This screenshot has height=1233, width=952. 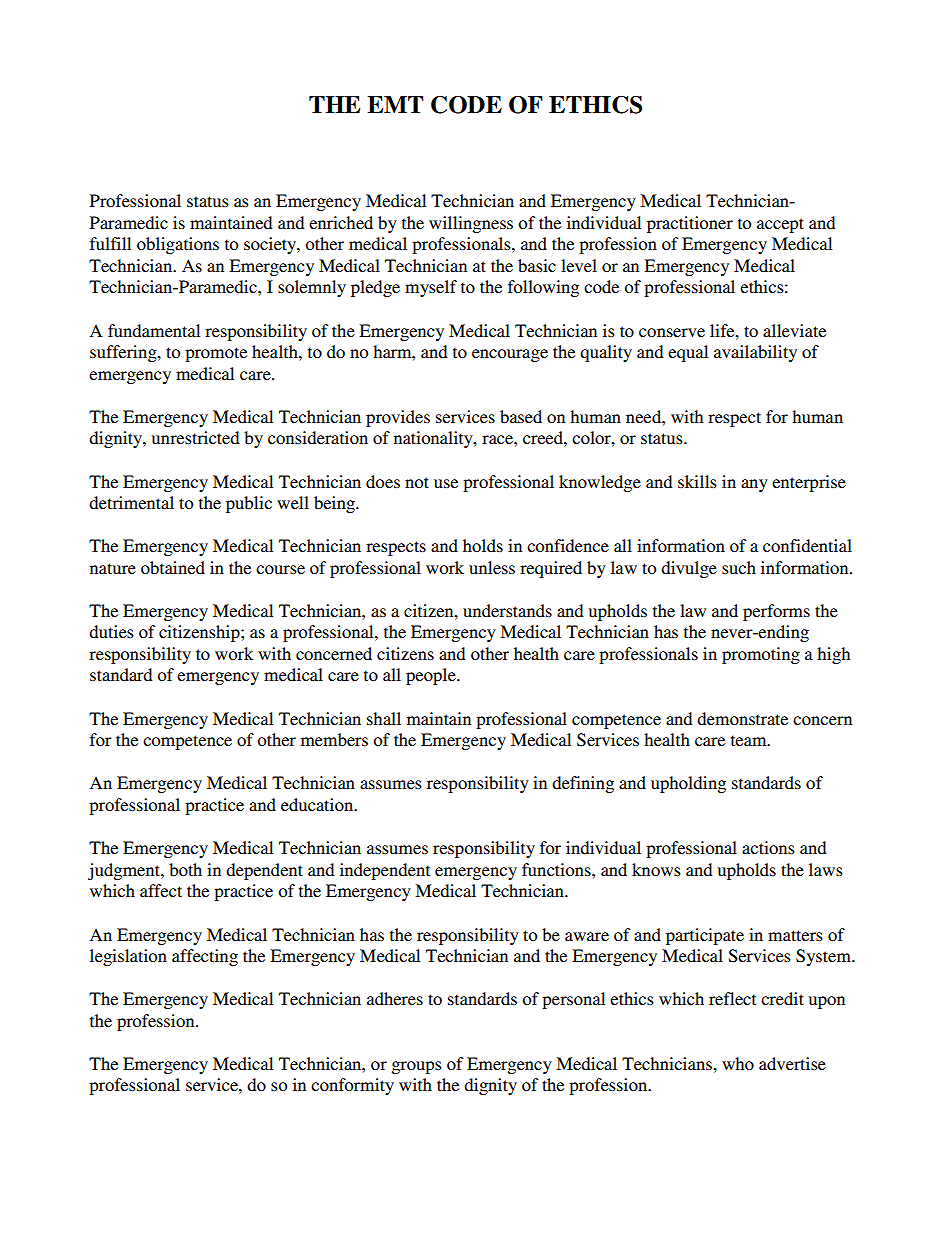 What do you see at coordinates (510, 355) in the screenshot?
I see `encourage` at bounding box center [510, 355].
